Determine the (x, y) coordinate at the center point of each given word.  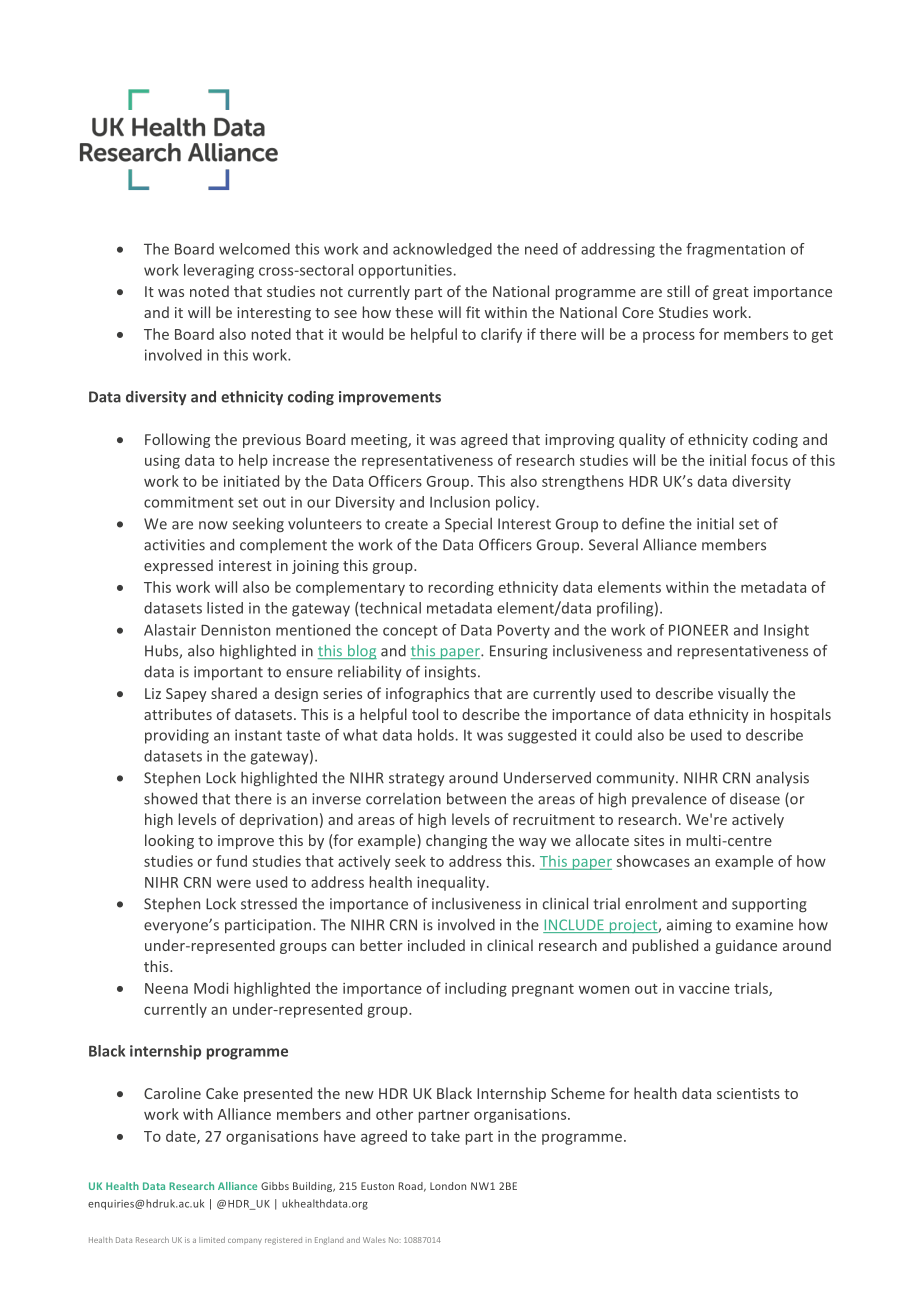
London (448, 1186)
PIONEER (698, 630)
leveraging (219, 271)
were (234, 883)
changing (456, 841)
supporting (769, 905)
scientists (748, 1093)
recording (461, 588)
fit (473, 312)
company (245, 1242)
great (731, 293)
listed (225, 608)
